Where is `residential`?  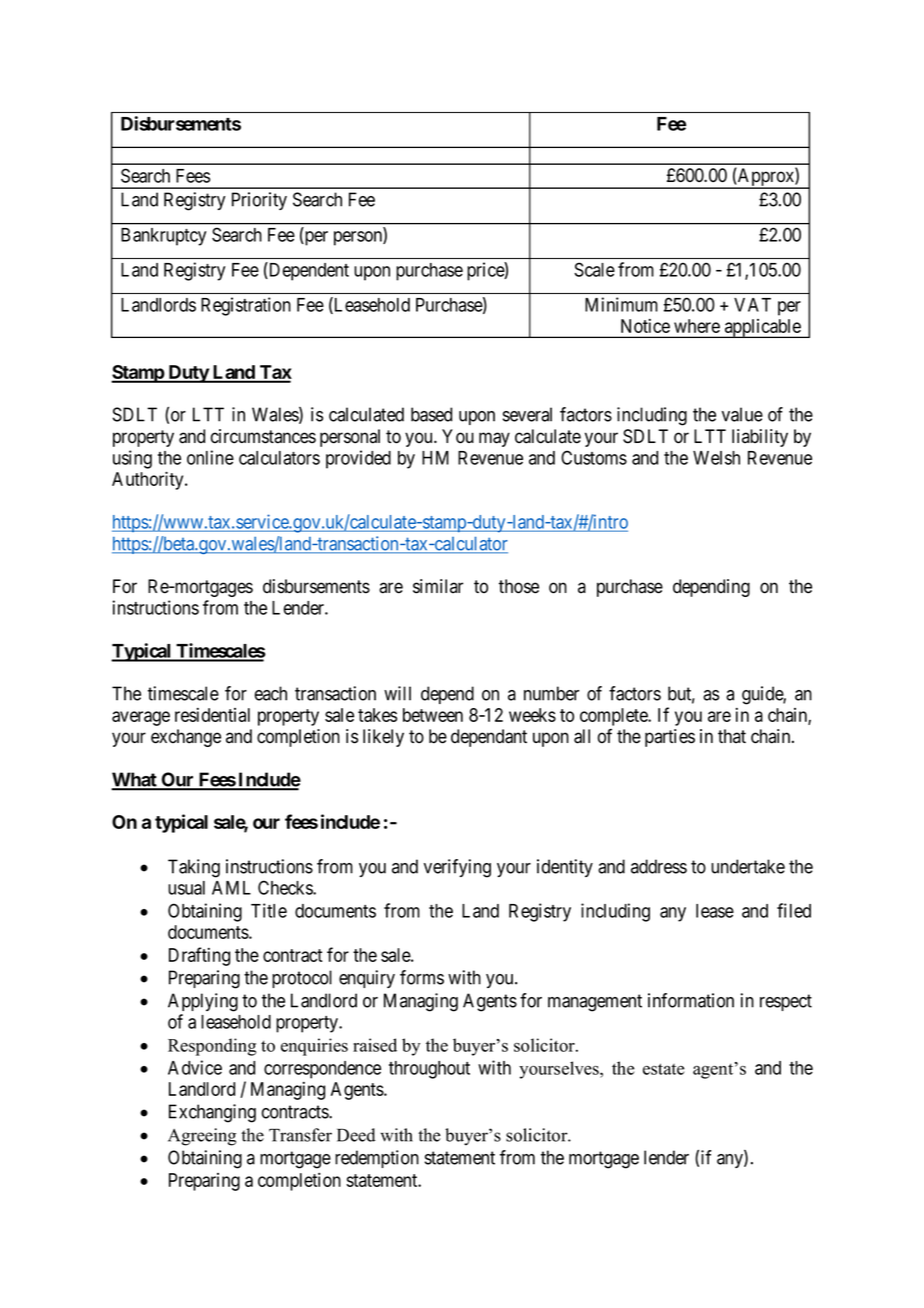
residential is located at coordinates (212, 715).
